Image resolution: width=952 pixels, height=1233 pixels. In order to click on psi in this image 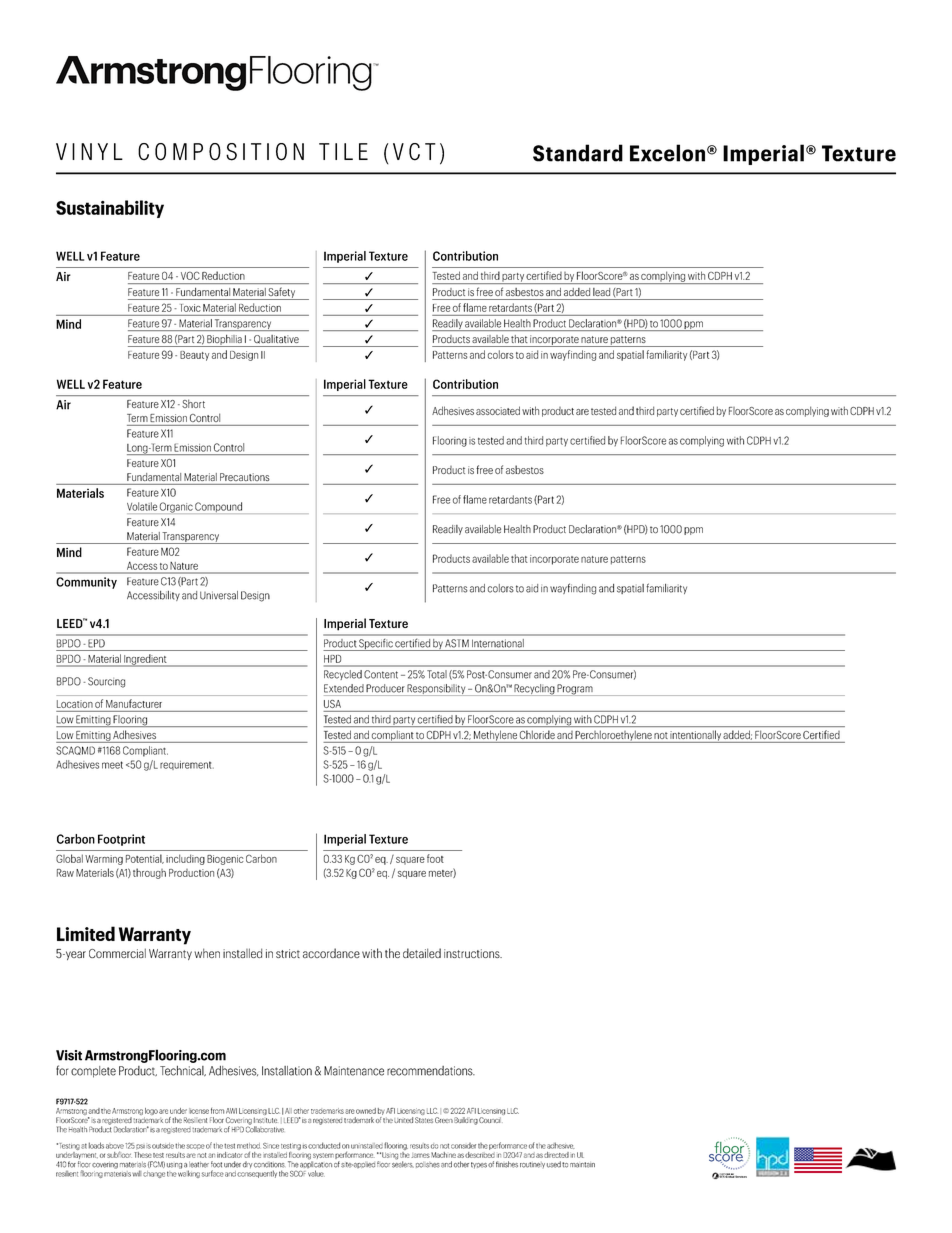, I will do `click(140, 1146)`.
